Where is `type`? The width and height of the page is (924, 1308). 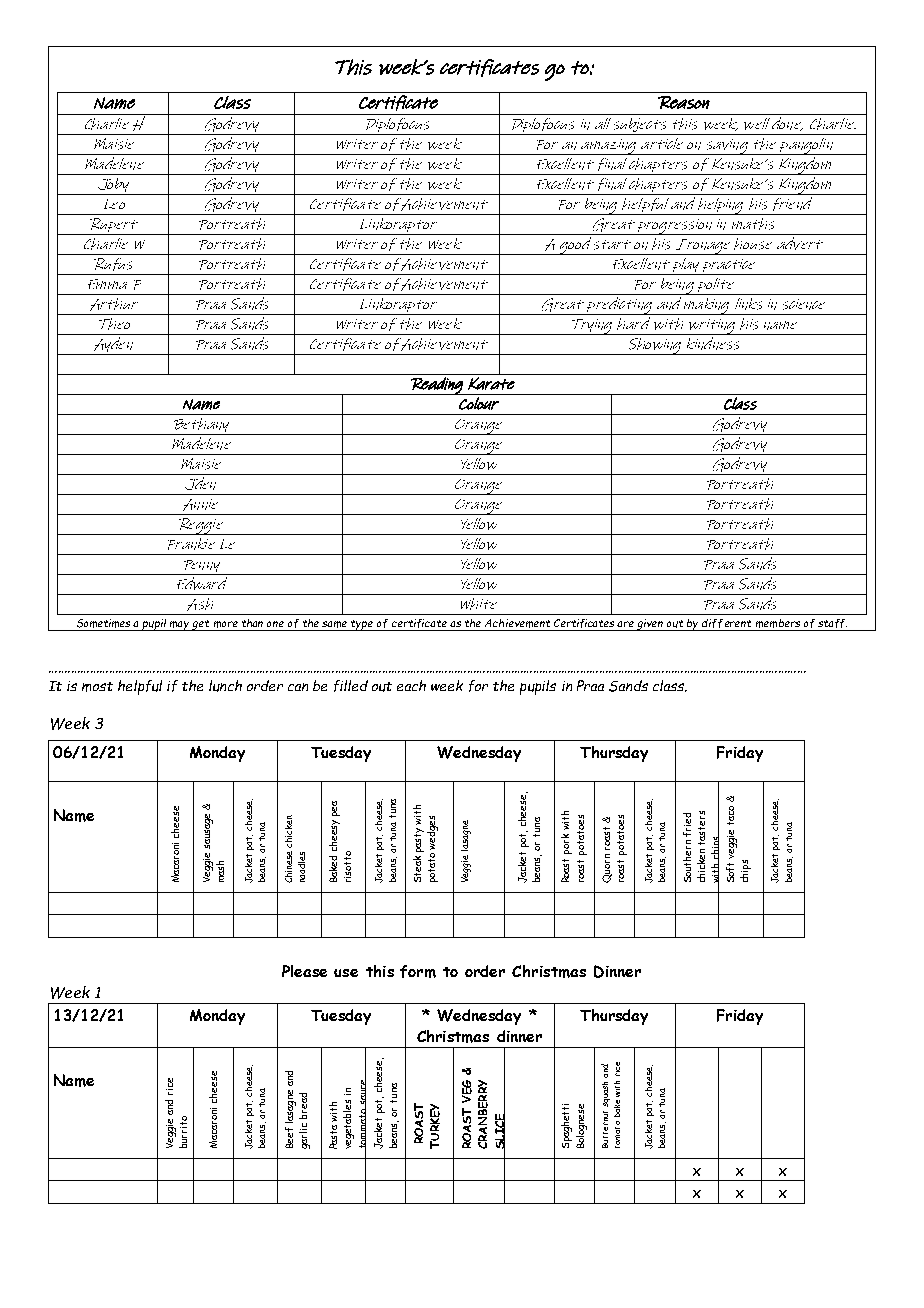 type is located at coordinates (363, 625).
